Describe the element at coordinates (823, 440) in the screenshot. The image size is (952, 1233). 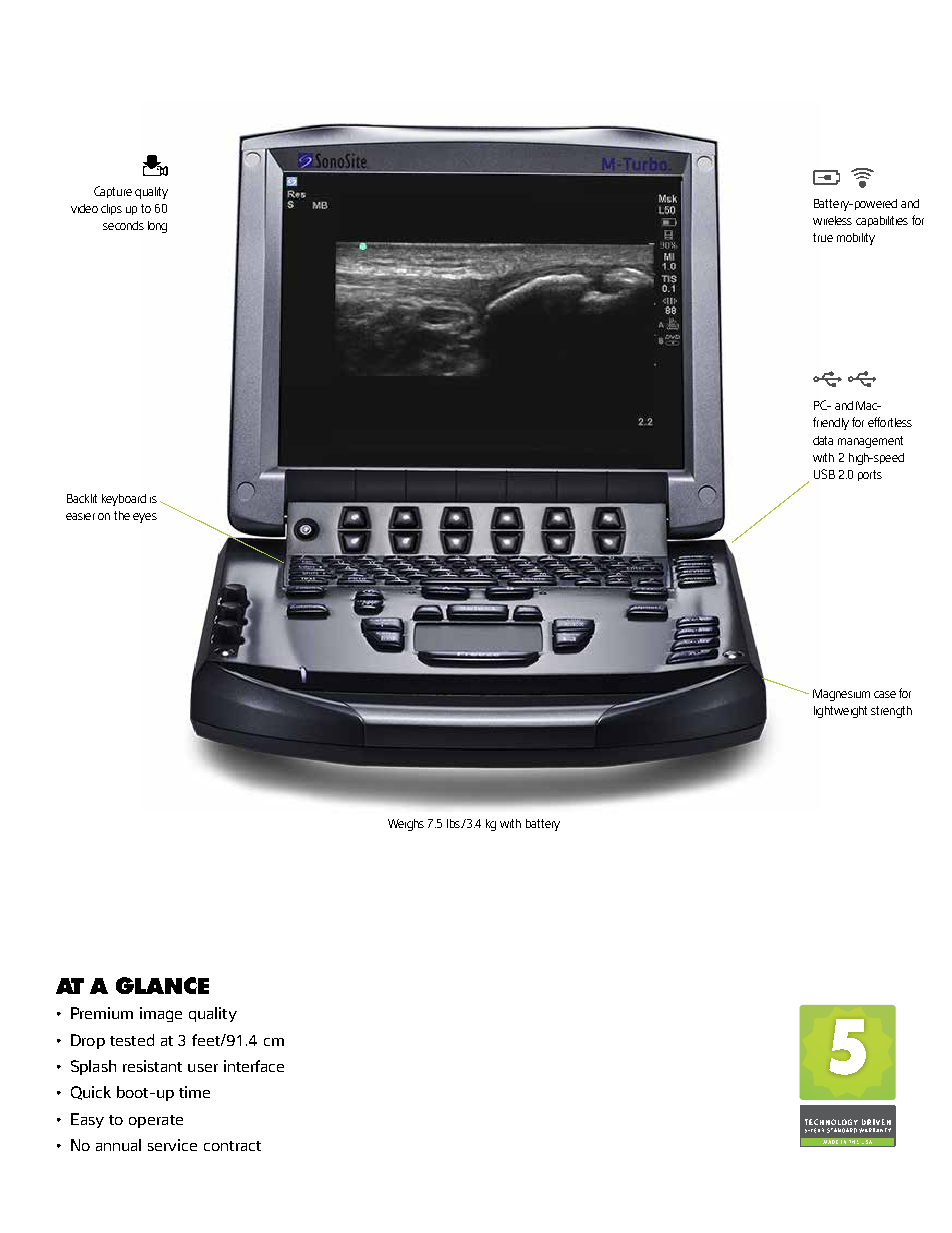
I see `data` at that location.
